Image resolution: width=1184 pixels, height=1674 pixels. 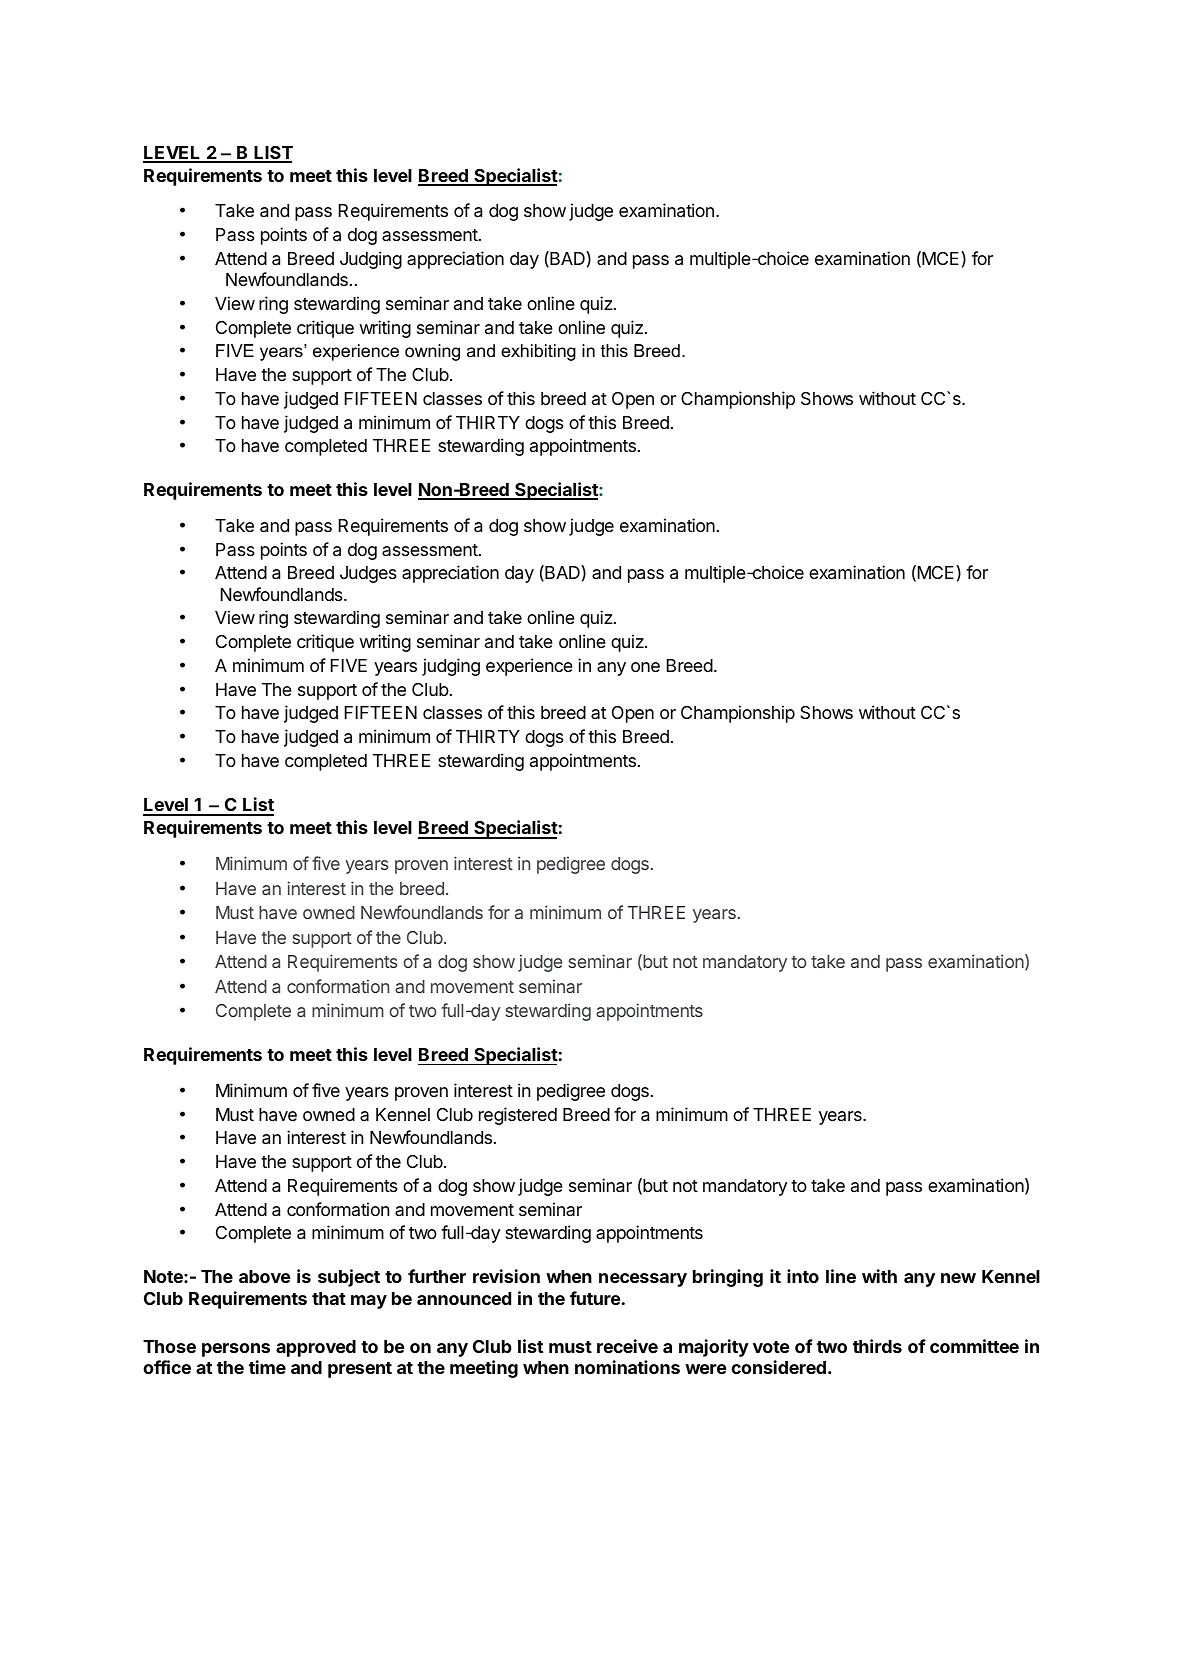 I want to click on persons, so click(x=236, y=1350).
